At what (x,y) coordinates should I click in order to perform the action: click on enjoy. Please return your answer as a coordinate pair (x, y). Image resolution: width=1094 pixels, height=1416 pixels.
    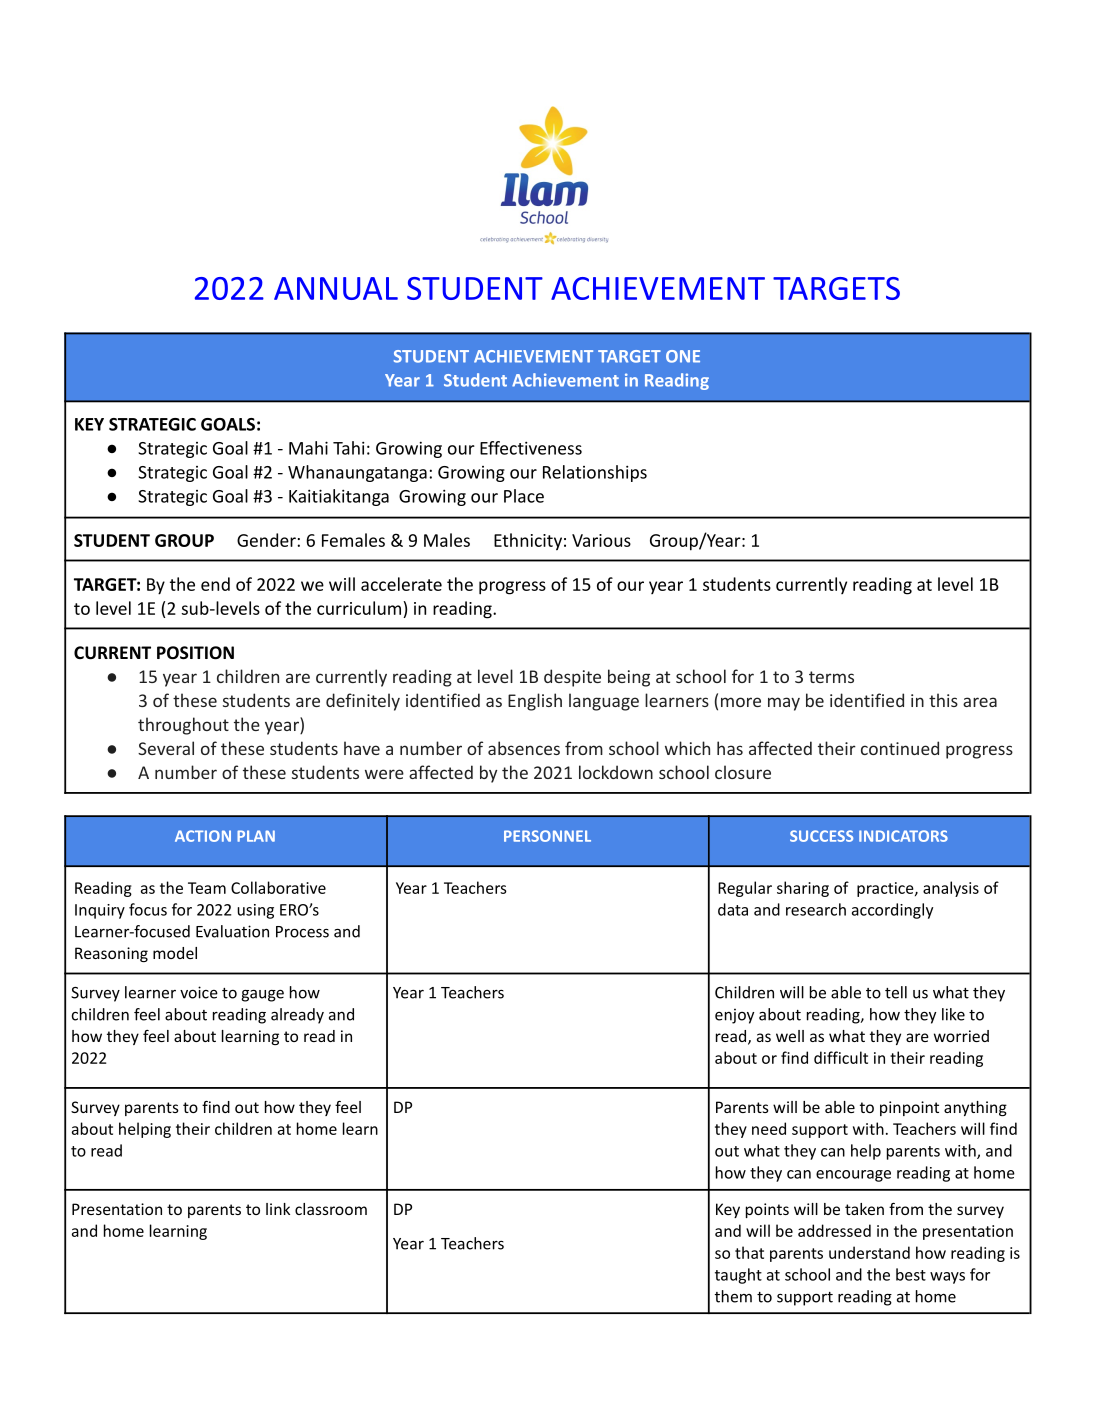
    Looking at the image, I should click on (734, 1016).
